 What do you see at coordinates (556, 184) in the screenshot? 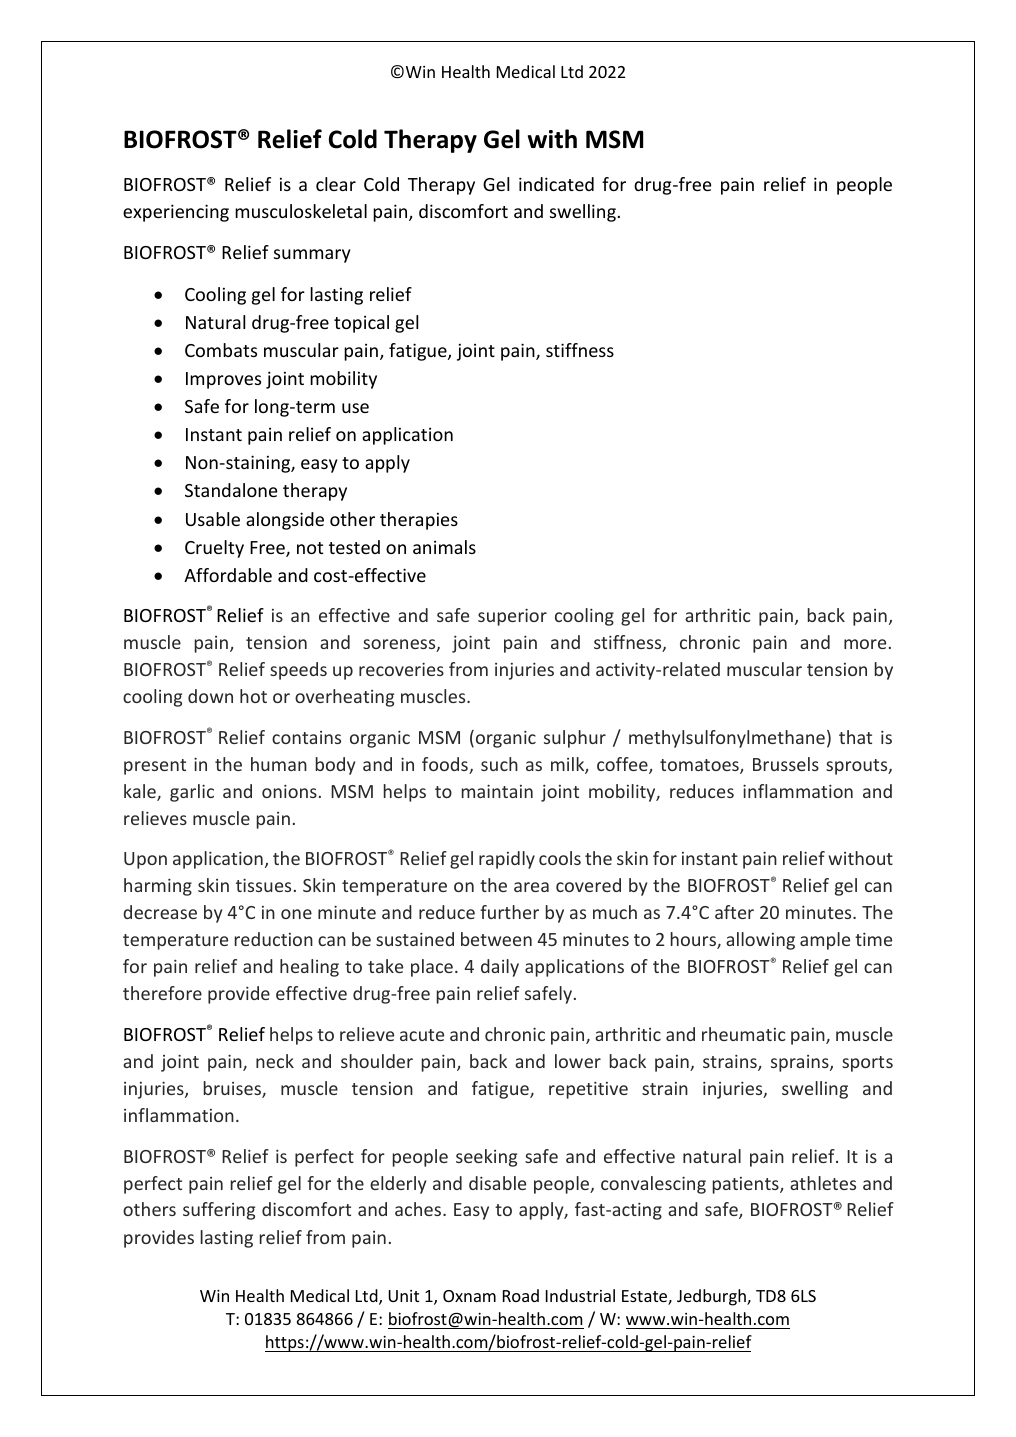
I see `indicated` at bounding box center [556, 184].
